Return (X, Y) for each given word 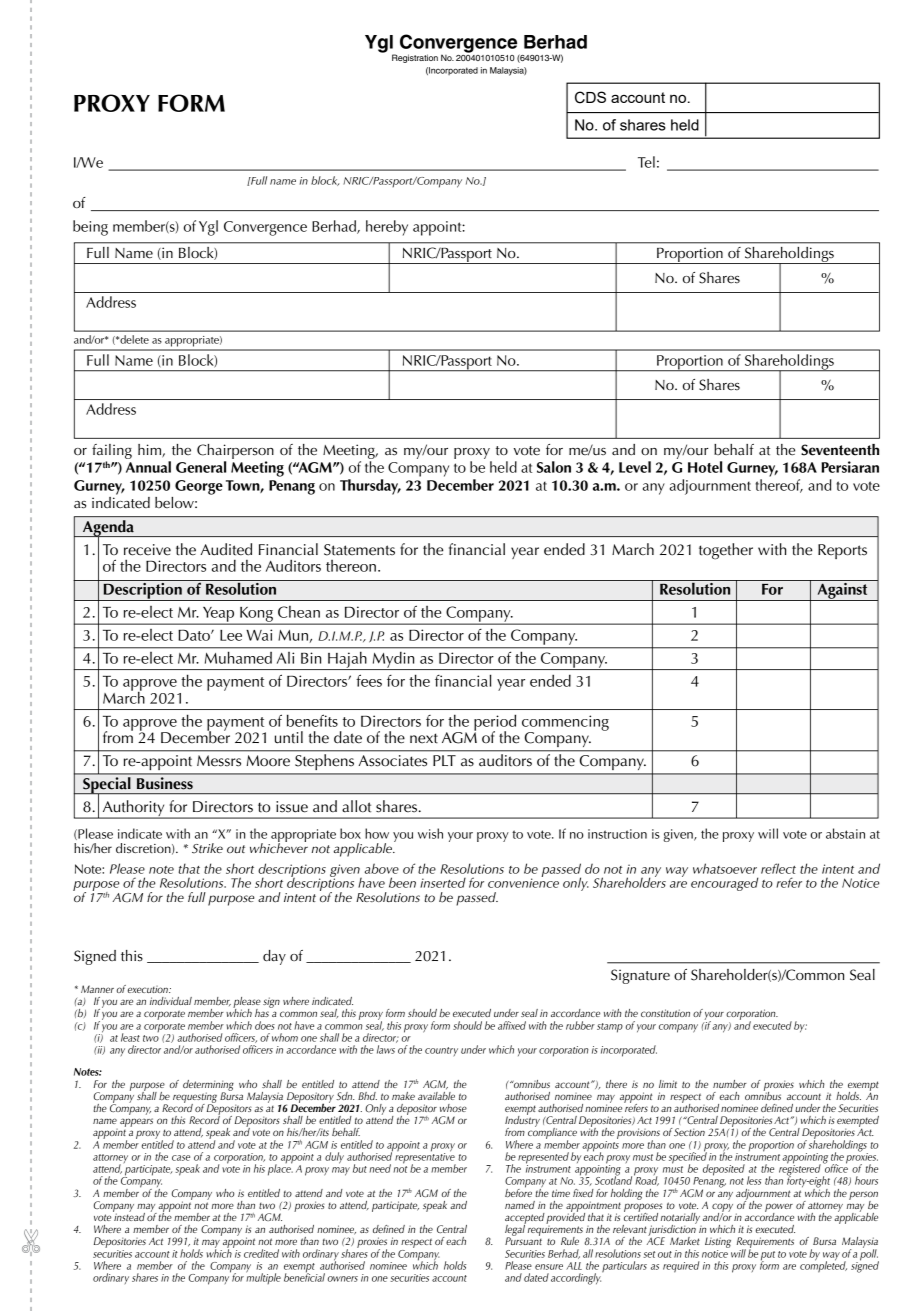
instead (129, 1215)
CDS (590, 97)
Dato (195, 635)
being (90, 228)
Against (842, 590)
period (495, 723)
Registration (415, 58)
